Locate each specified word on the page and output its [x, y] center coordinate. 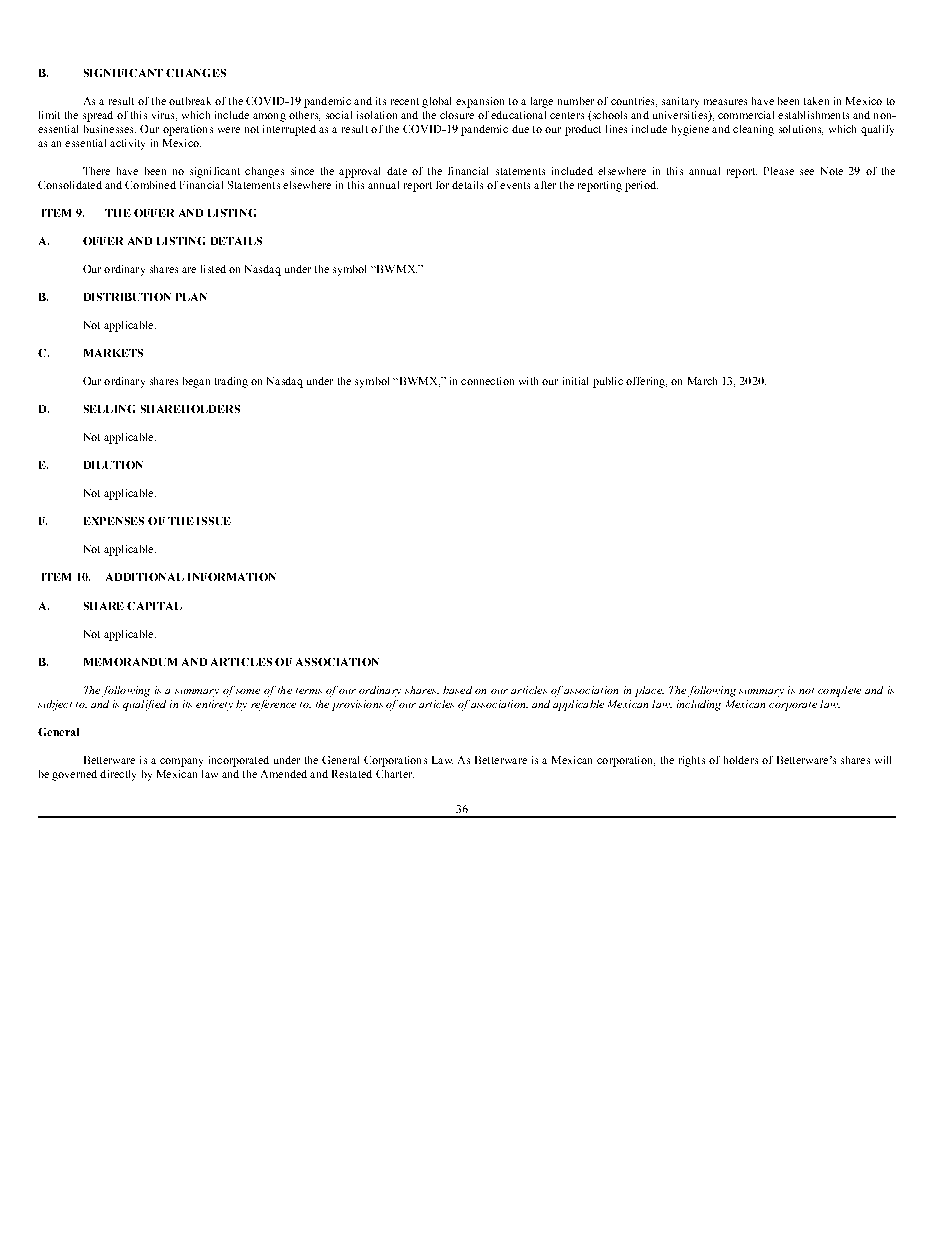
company [181, 762]
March [702, 381]
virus [164, 116]
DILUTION [113, 465]
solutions [801, 130]
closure [457, 115]
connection [487, 381]
